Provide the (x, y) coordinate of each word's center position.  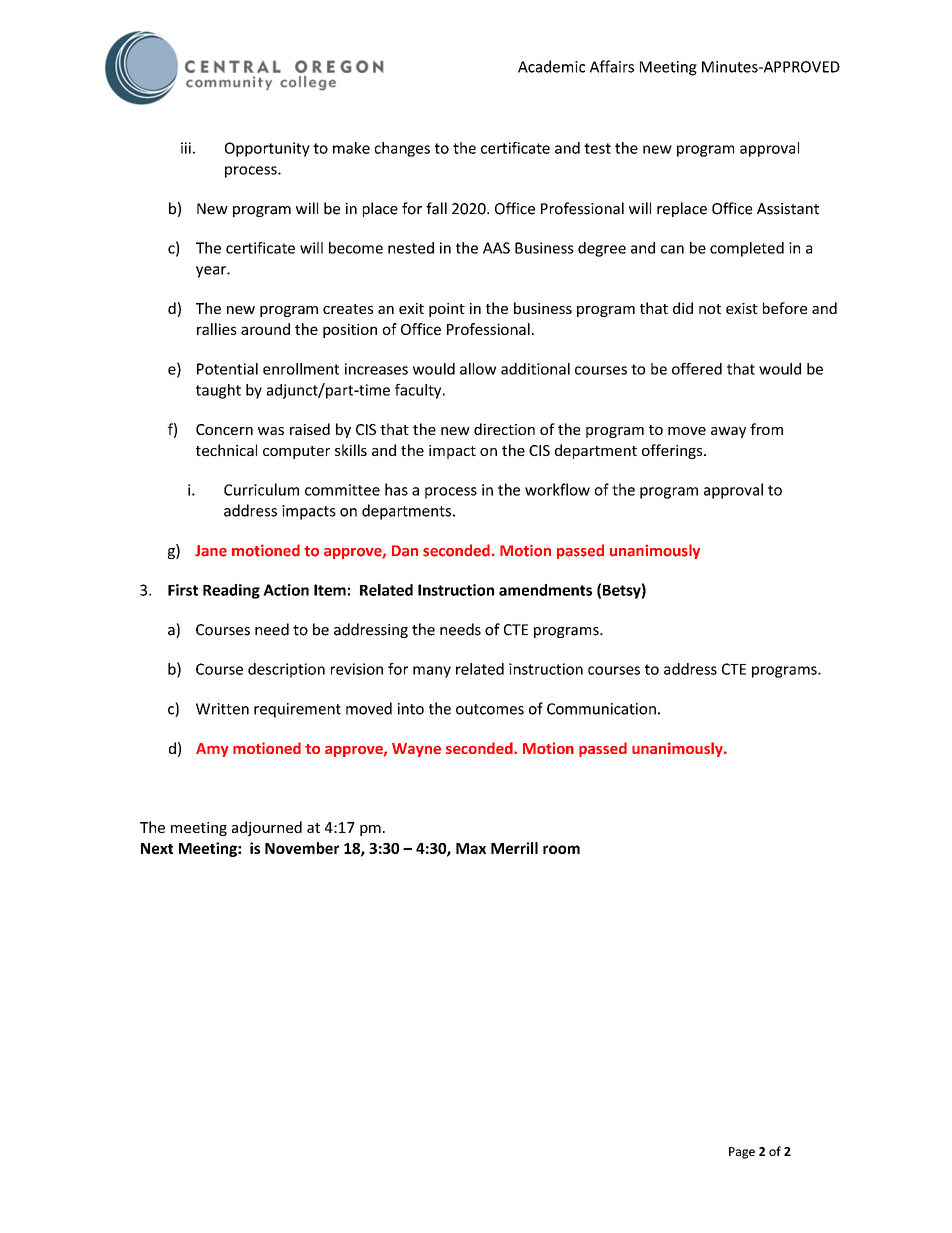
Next (157, 848)
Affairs (612, 66)
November (302, 848)
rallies (217, 329)
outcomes (490, 709)
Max (471, 848)
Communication (601, 709)
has (396, 489)
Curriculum (261, 489)
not (710, 309)
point (447, 310)
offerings (673, 451)
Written (222, 709)
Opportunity (267, 149)
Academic (551, 66)
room (561, 849)
